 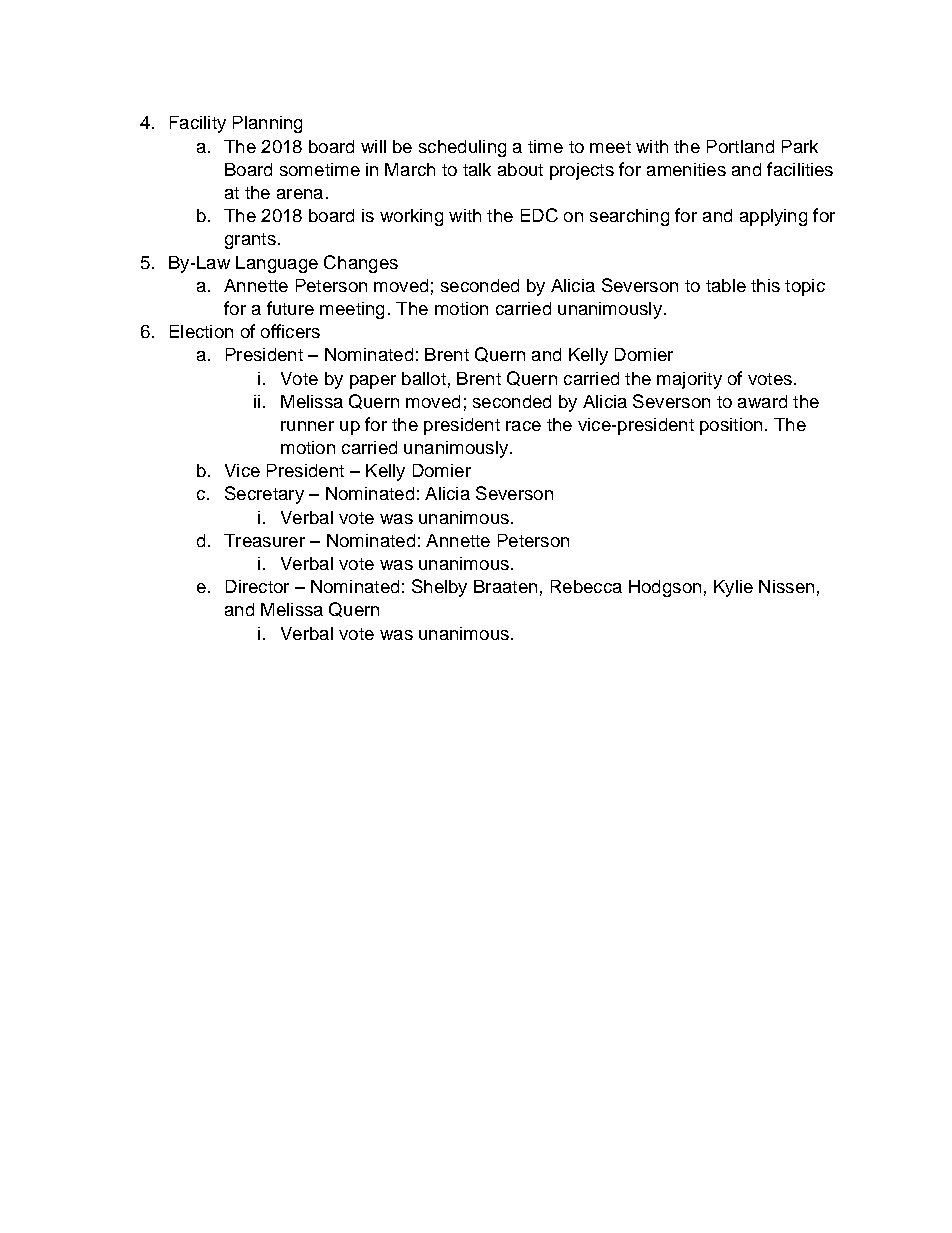 What do you see at coordinates (689, 380) in the screenshot?
I see `majority` at bounding box center [689, 380].
